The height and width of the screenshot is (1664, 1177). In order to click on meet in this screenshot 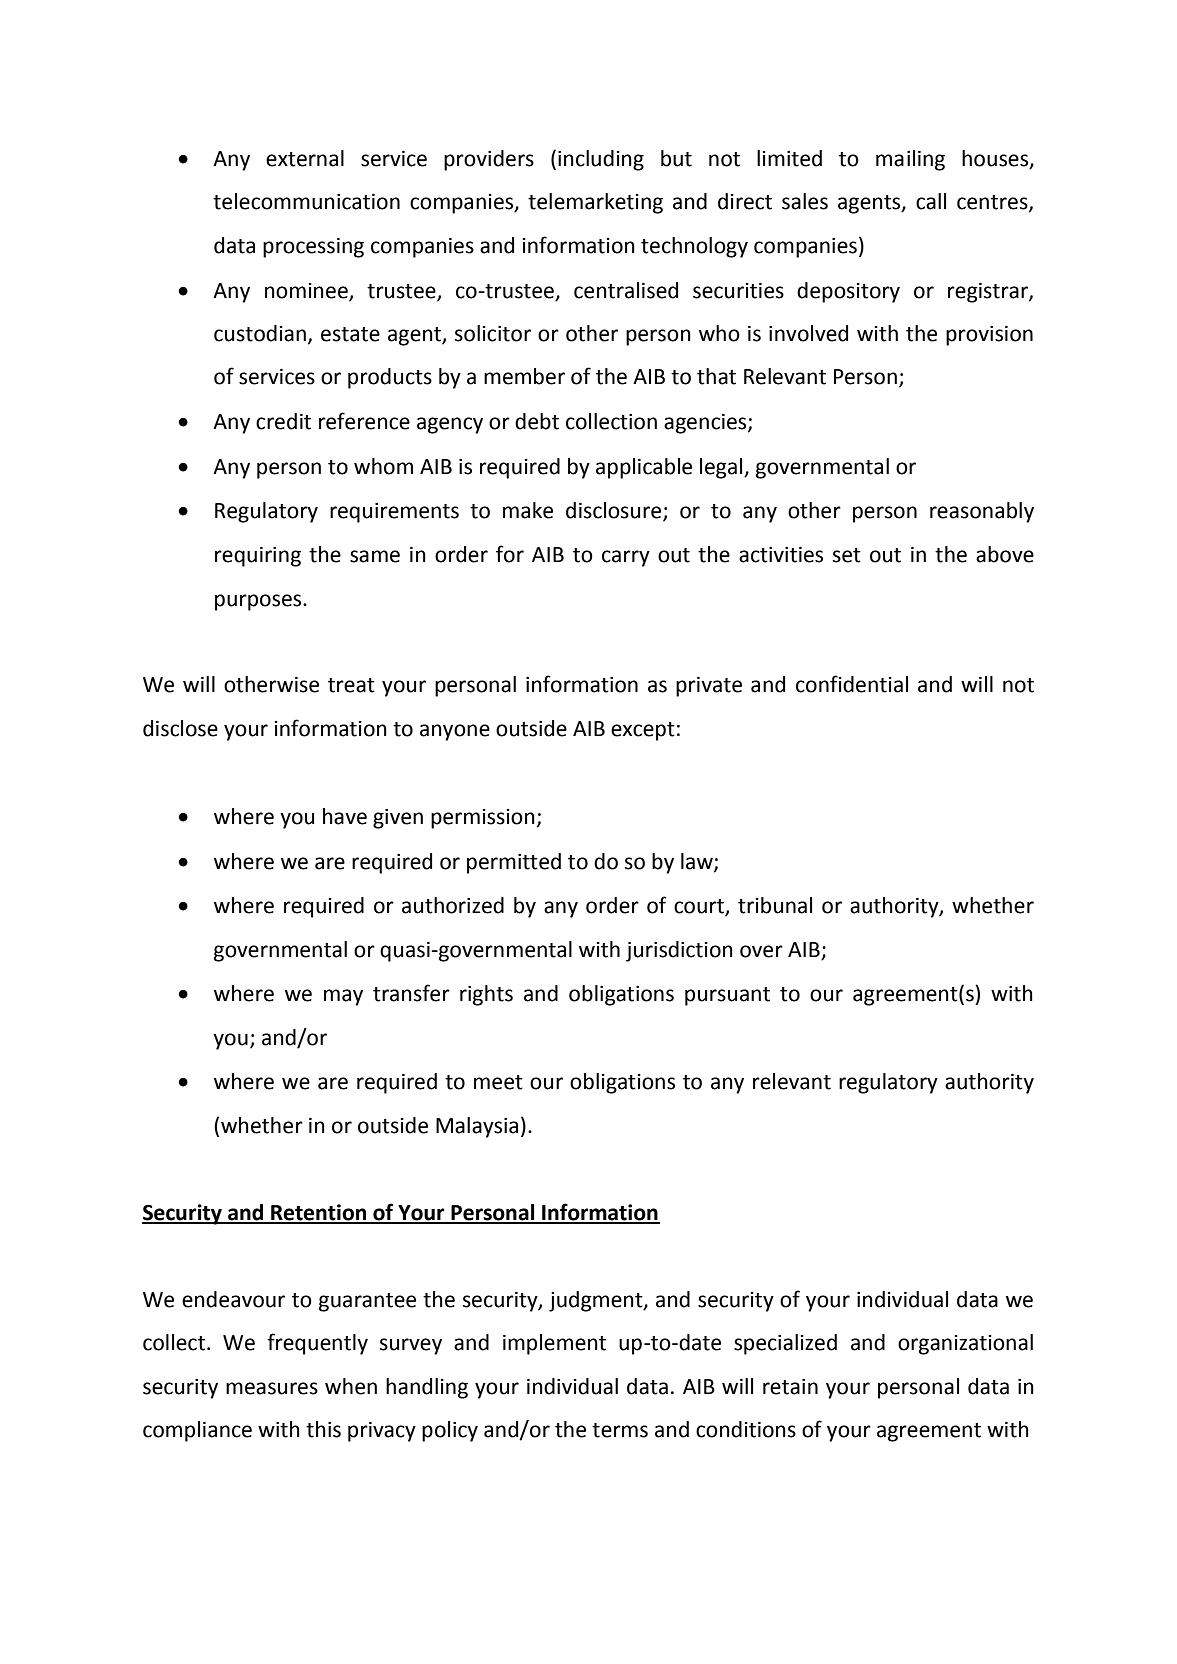, I will do `click(498, 1082)`.
